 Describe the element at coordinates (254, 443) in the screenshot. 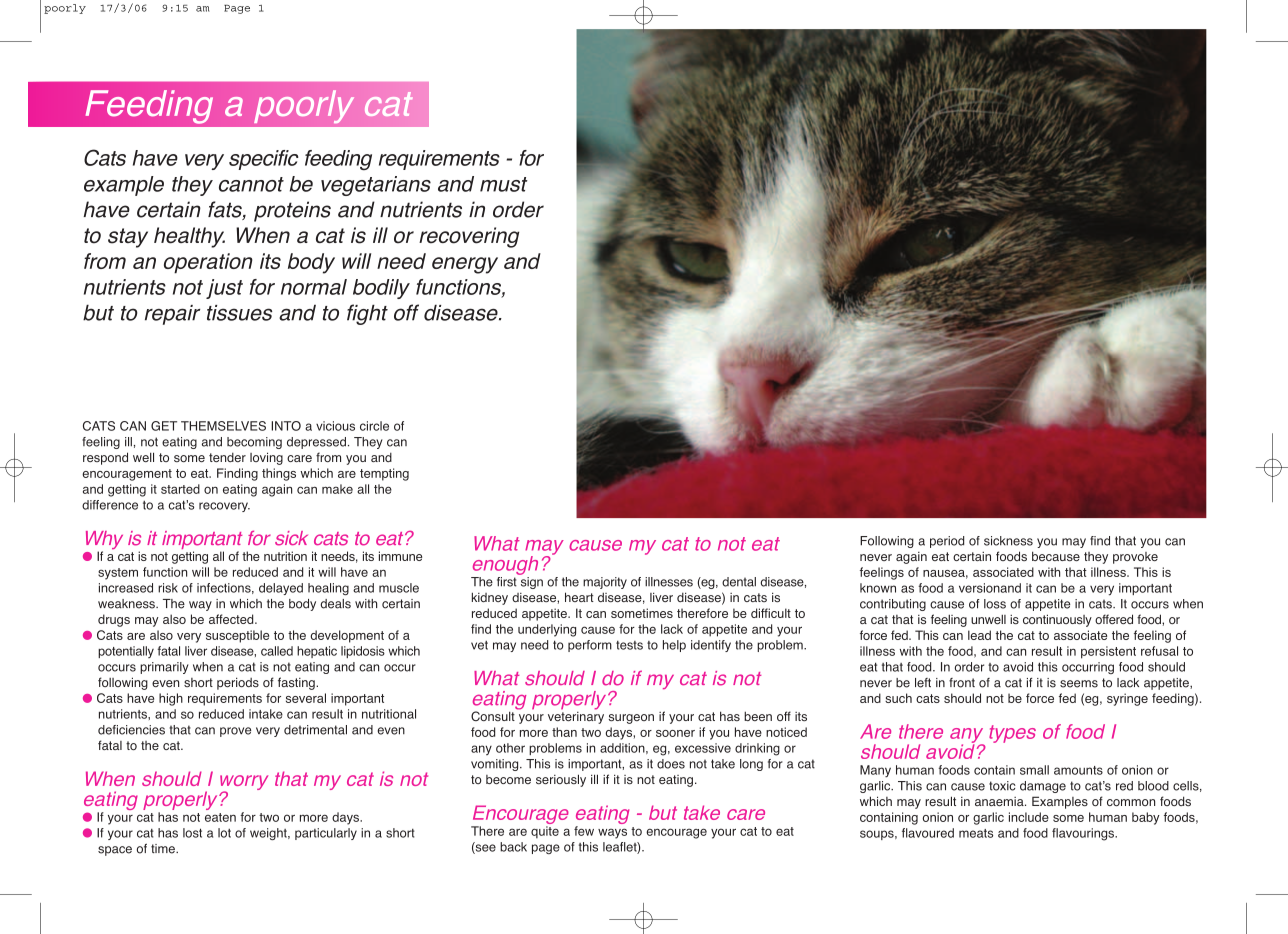

I see `becoming` at that location.
